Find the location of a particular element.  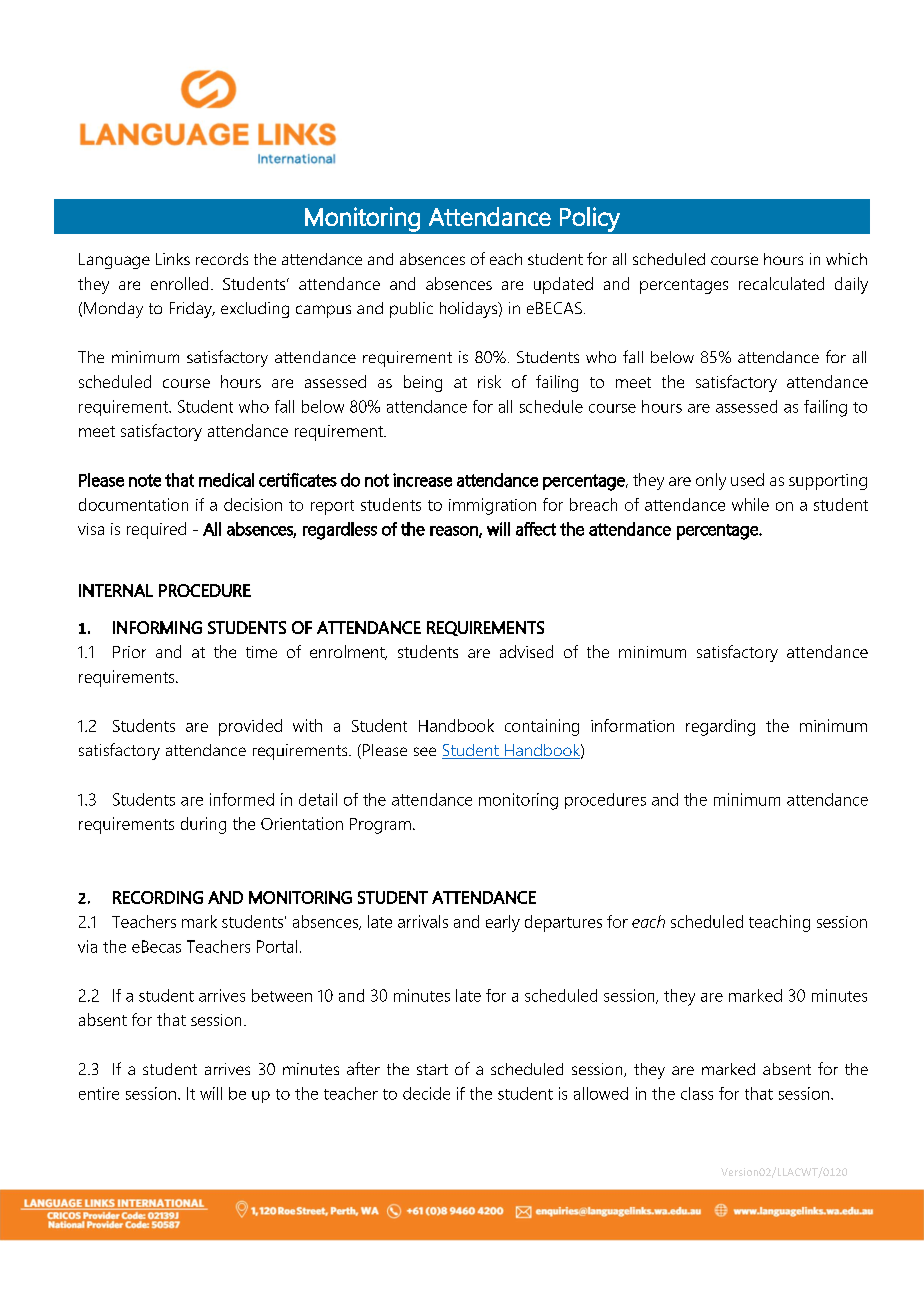

regarding is located at coordinates (720, 727).
